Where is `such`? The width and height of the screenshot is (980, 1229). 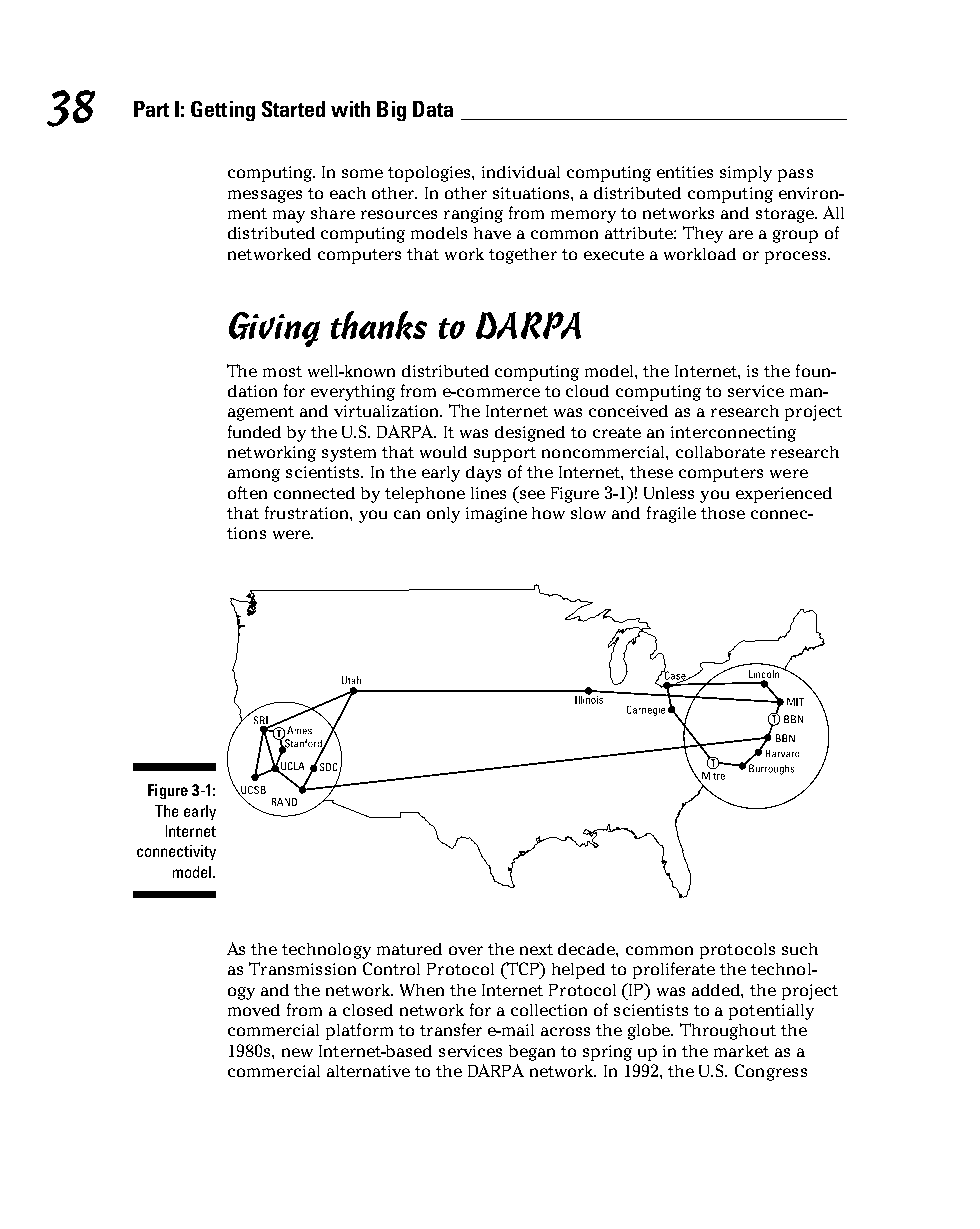 such is located at coordinates (800, 949).
